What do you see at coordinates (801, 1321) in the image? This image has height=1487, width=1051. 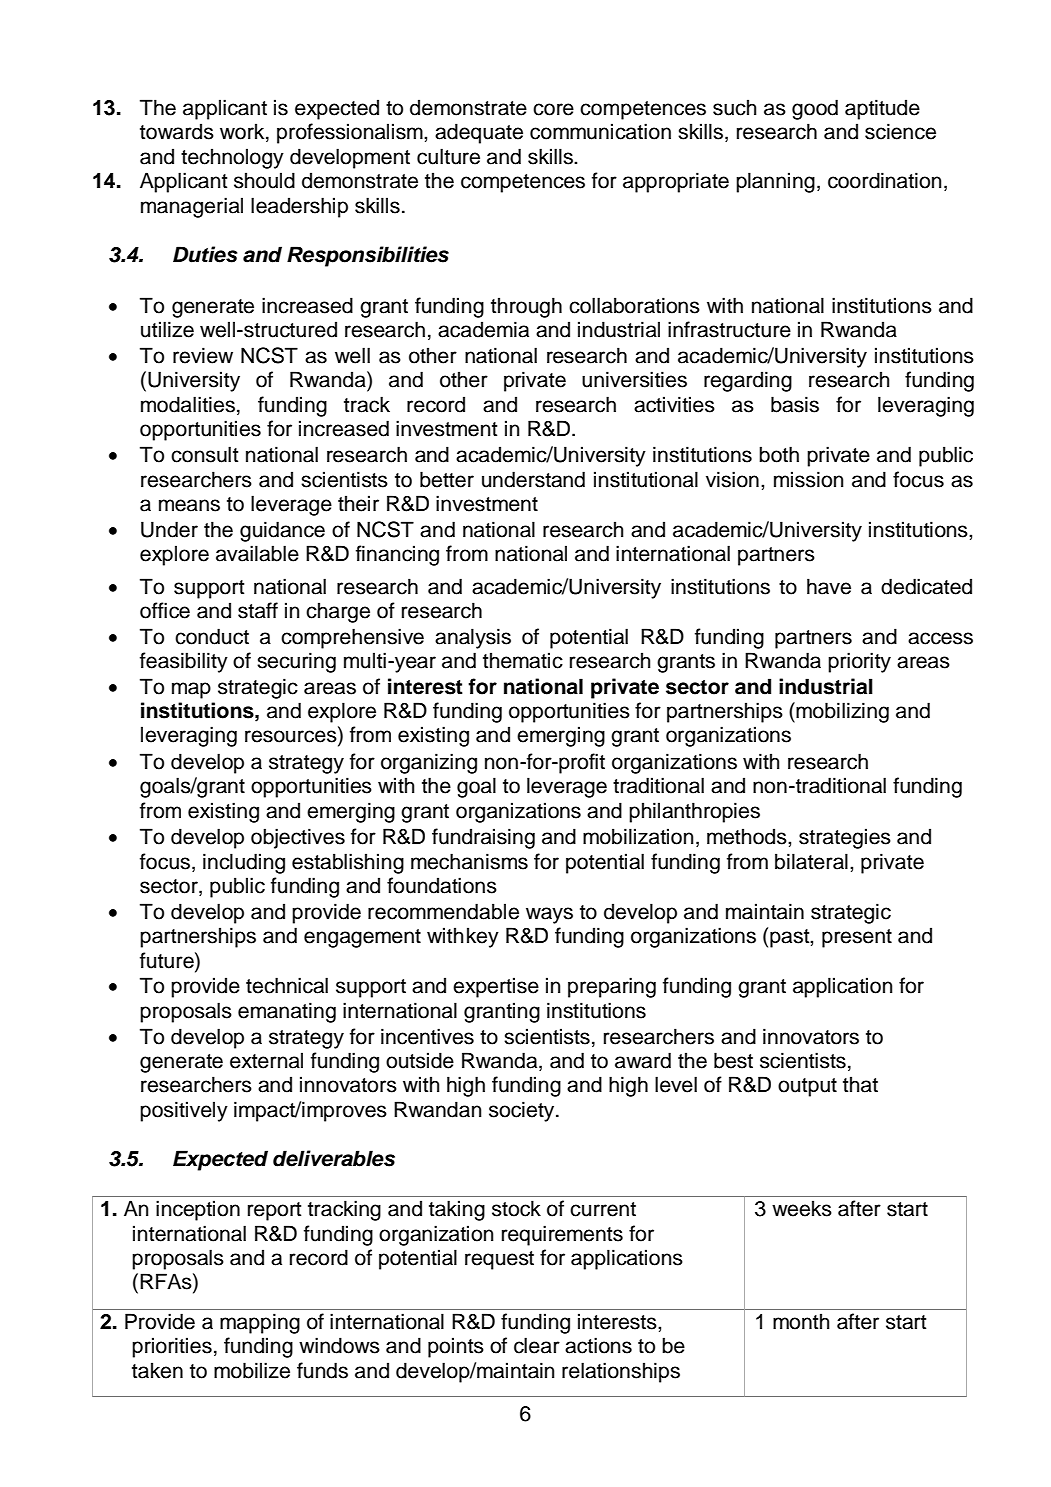 I see `month` at bounding box center [801, 1321].
